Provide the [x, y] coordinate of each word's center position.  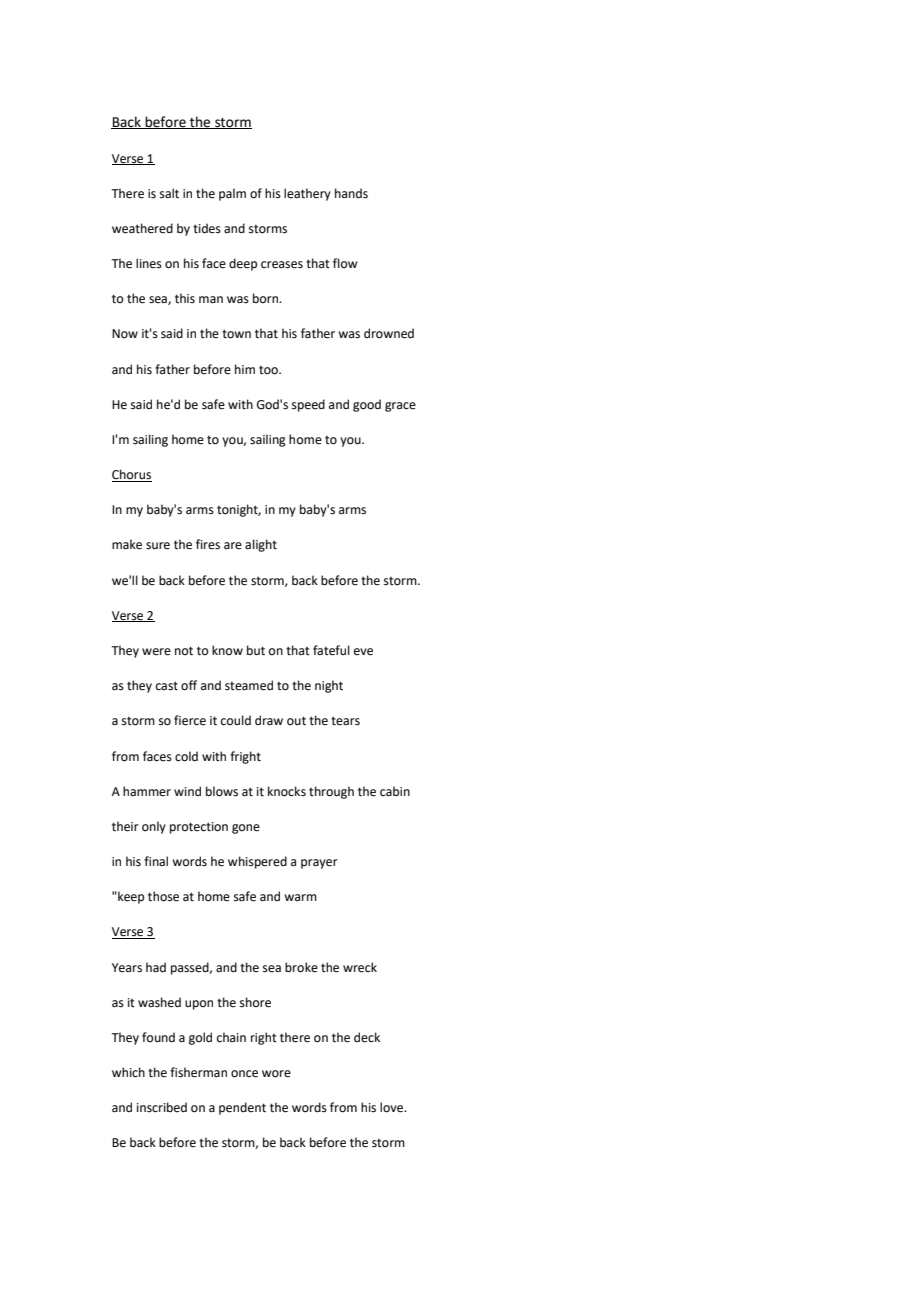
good [367, 405]
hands [351, 193]
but [256, 650]
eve [363, 652]
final [156, 861]
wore [276, 1074]
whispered [257, 862]
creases [282, 265]
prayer [319, 864]
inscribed [162, 1107]
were [156, 652]
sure [158, 546]
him [245, 369]
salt [169, 193]
